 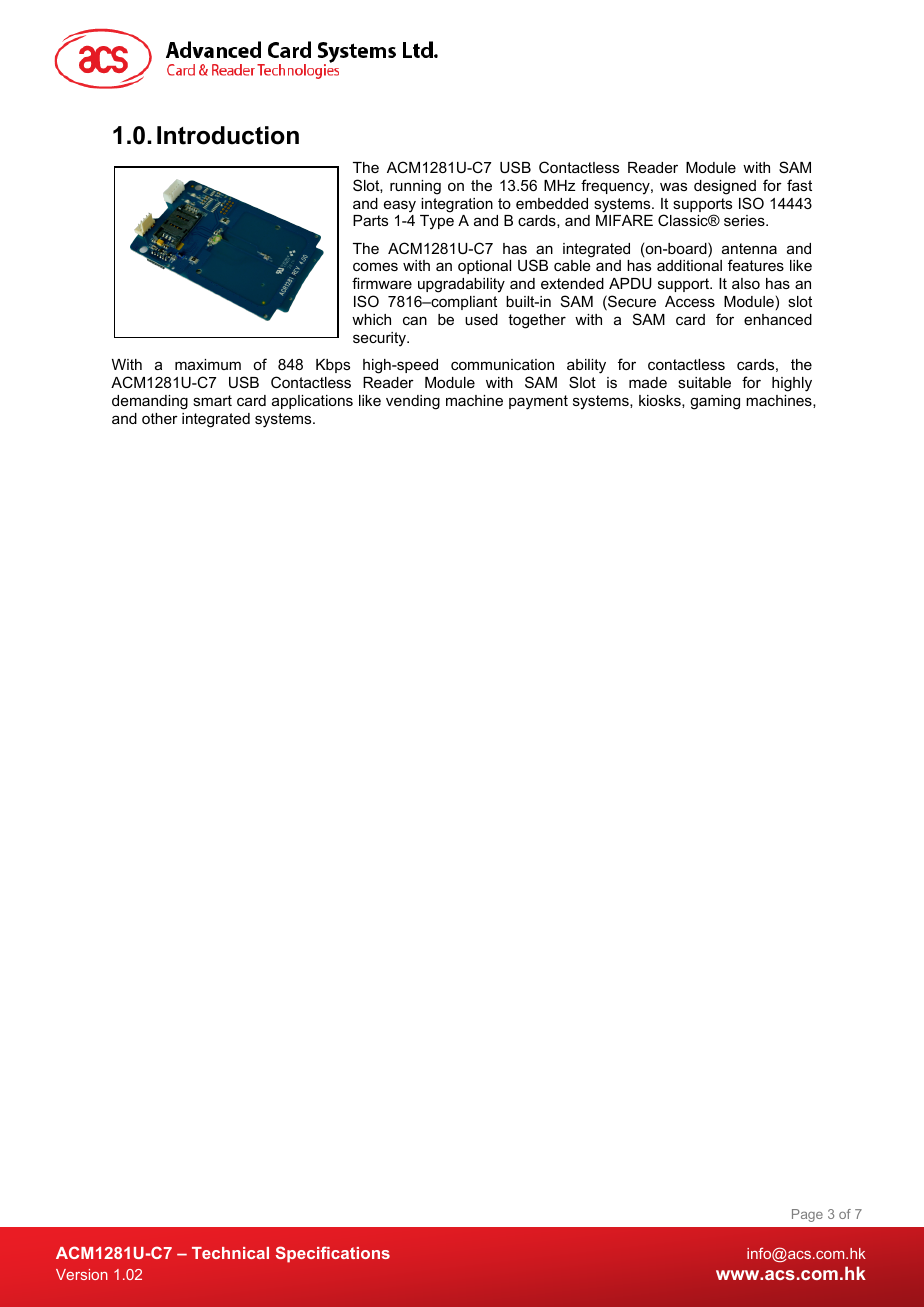 I want to click on maximum, so click(x=208, y=364).
